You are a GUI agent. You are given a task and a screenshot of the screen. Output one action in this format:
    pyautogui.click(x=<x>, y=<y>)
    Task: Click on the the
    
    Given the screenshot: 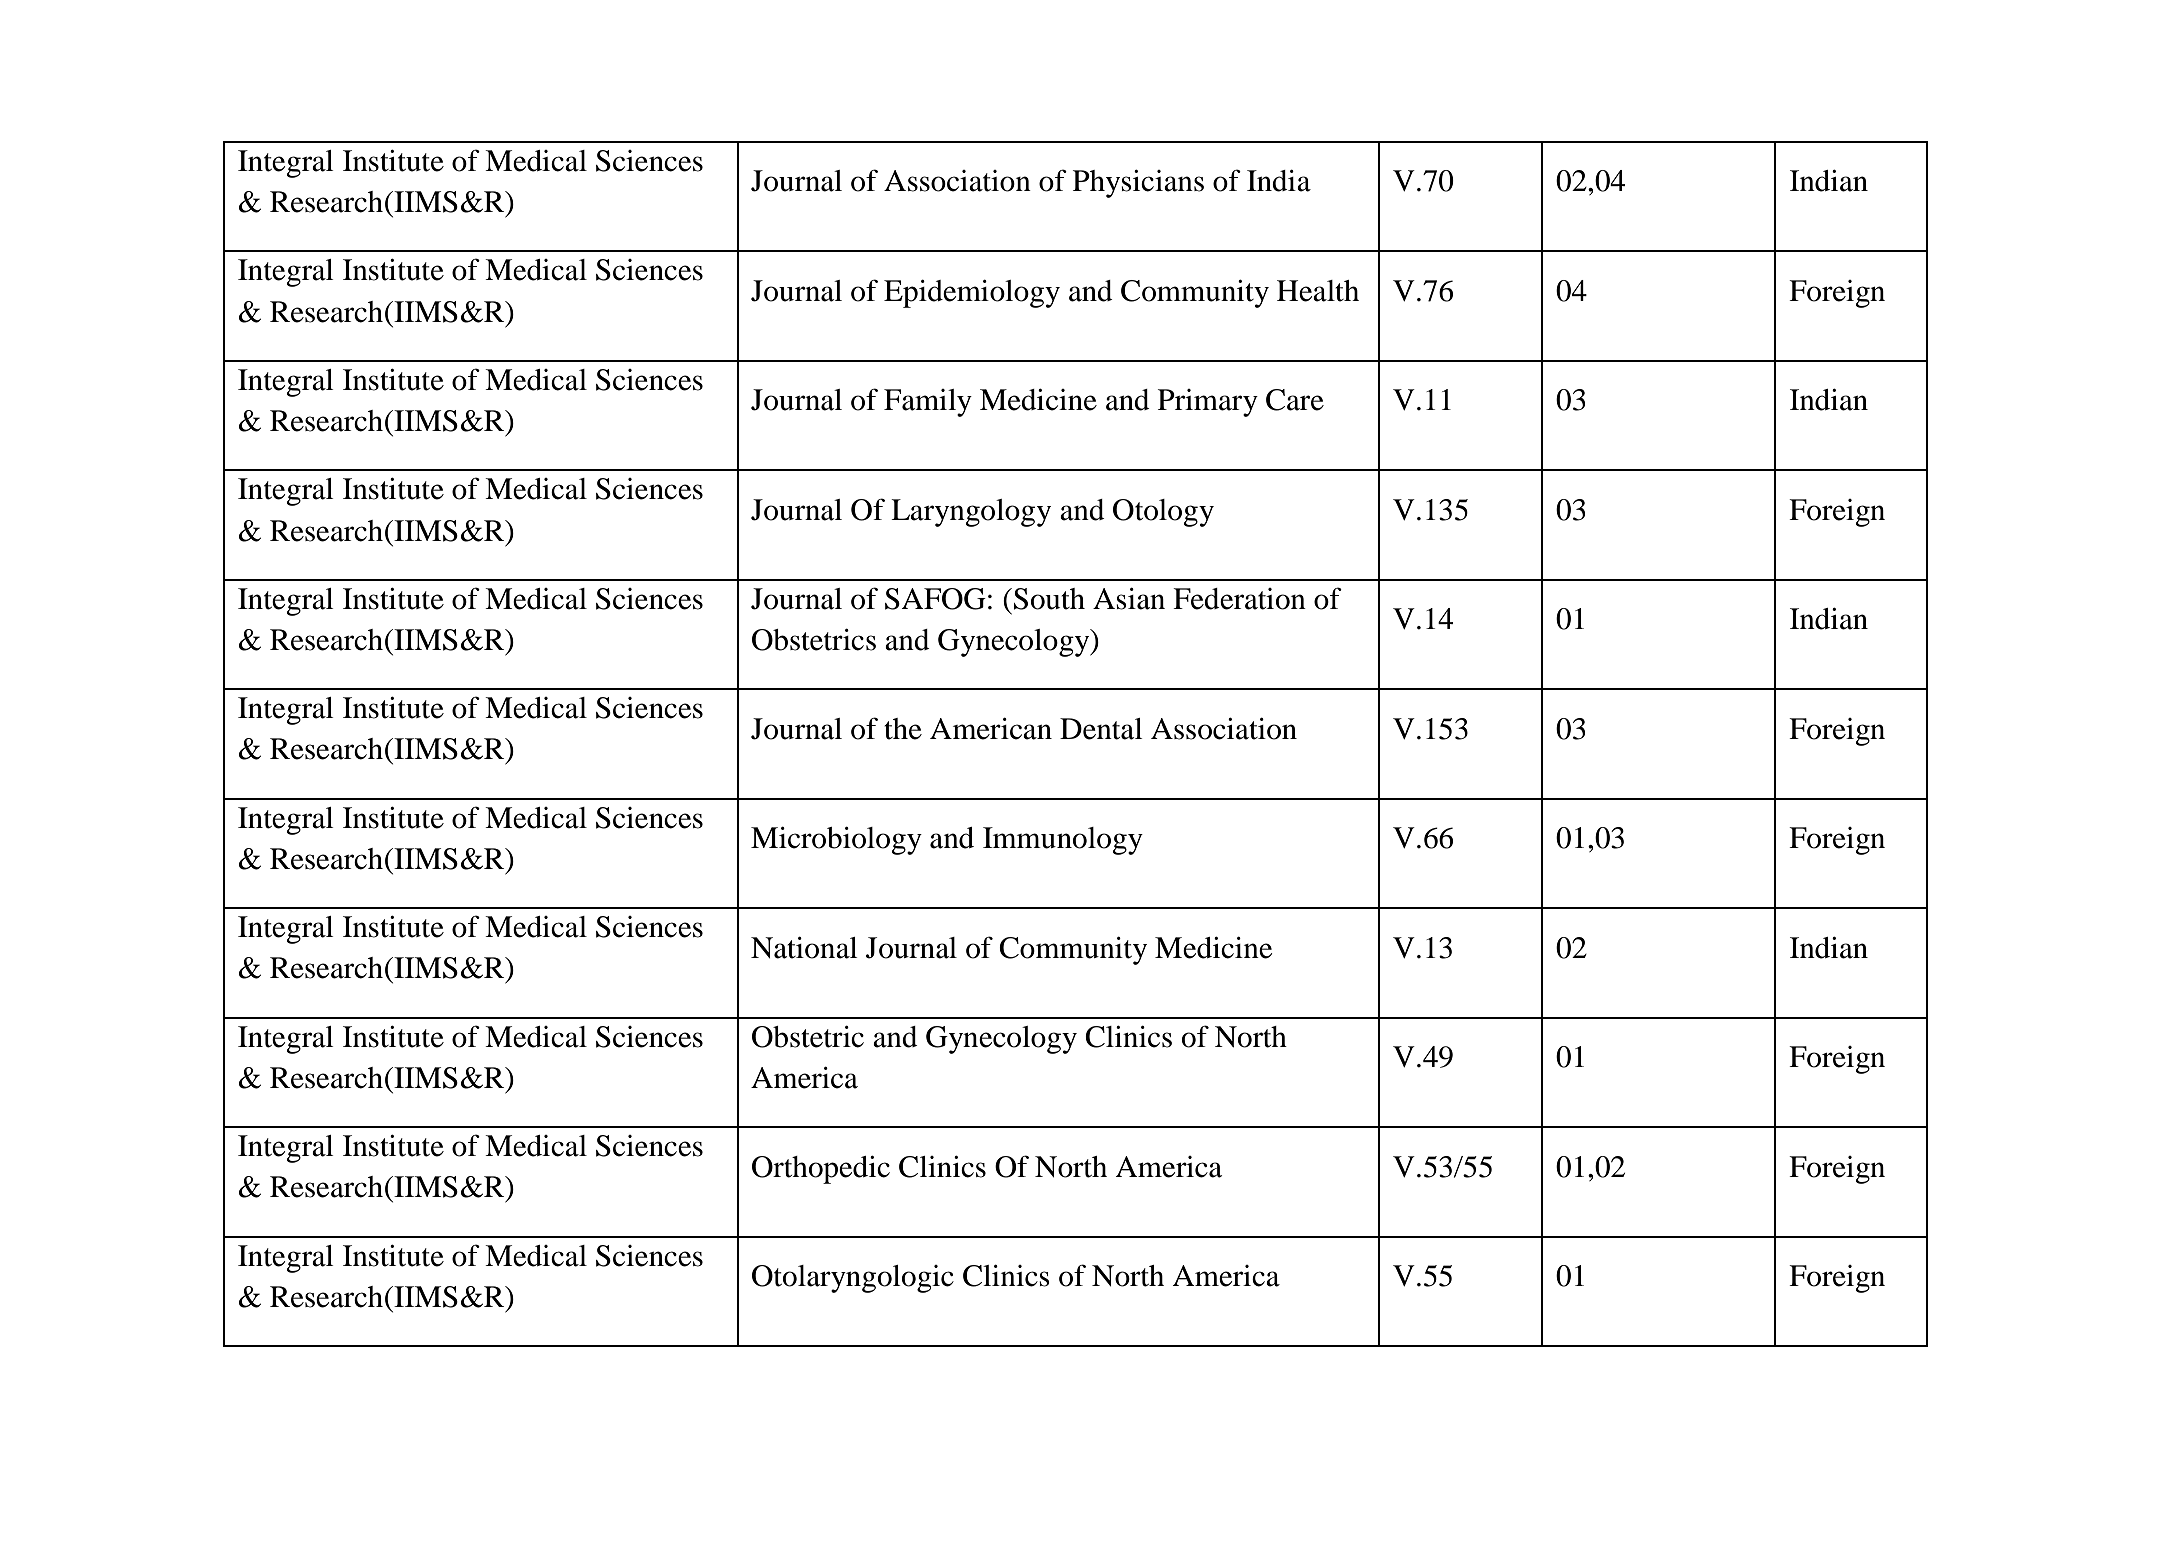 What is the action you would take?
    pyautogui.click(x=903, y=729)
